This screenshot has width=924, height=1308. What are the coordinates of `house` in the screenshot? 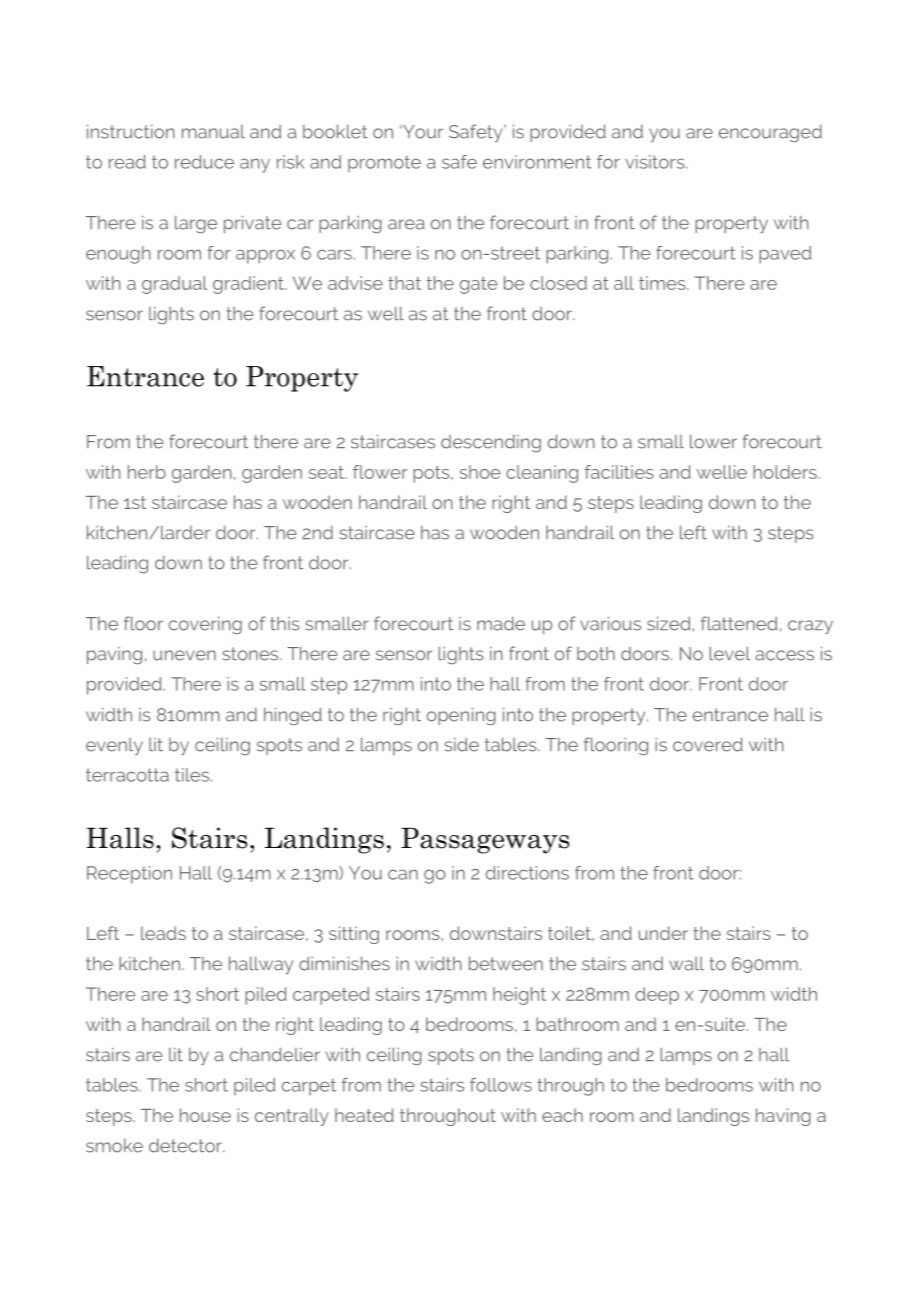 It's located at (205, 1115).
